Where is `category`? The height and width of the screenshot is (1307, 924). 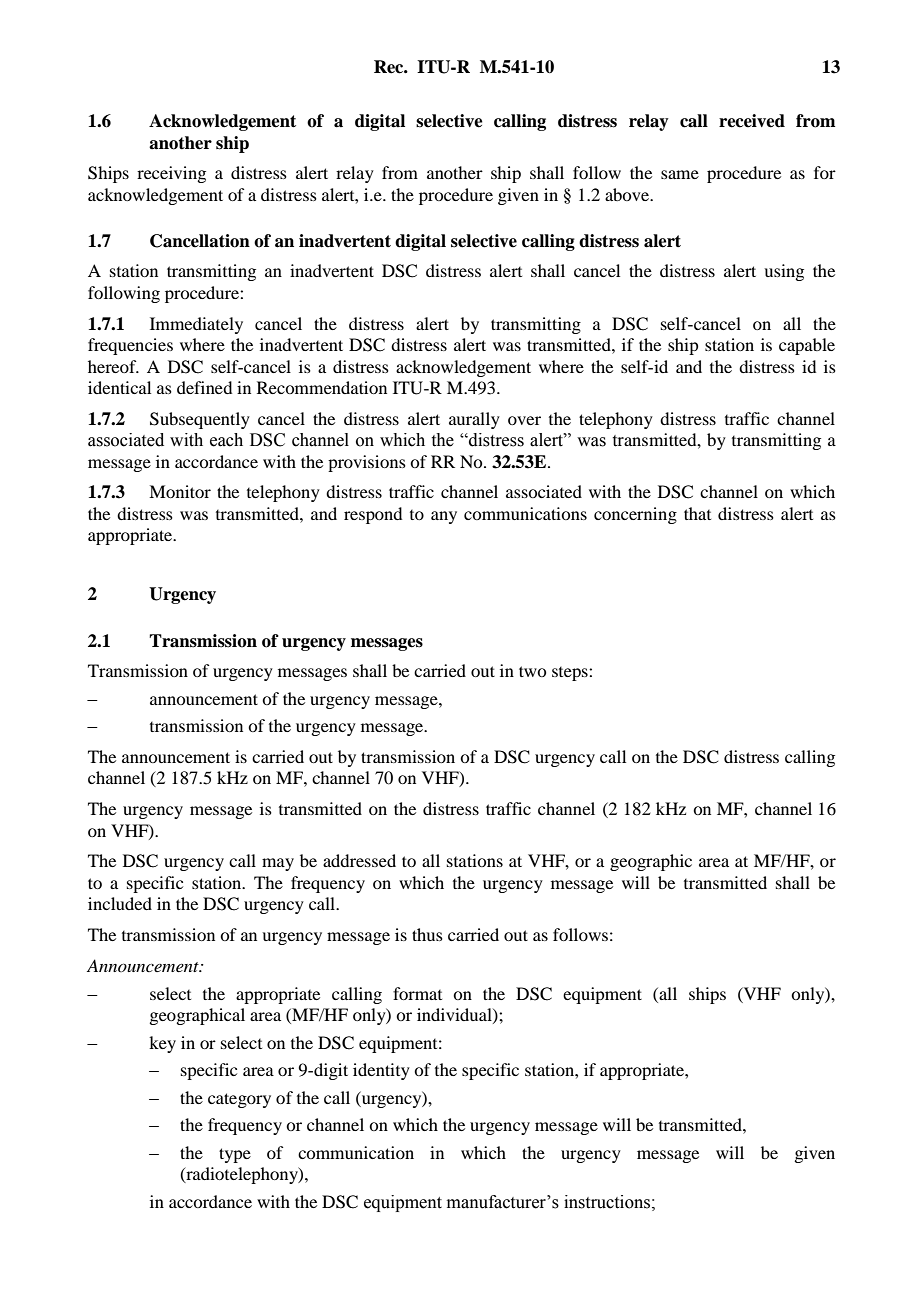 category is located at coordinates (239, 1100).
